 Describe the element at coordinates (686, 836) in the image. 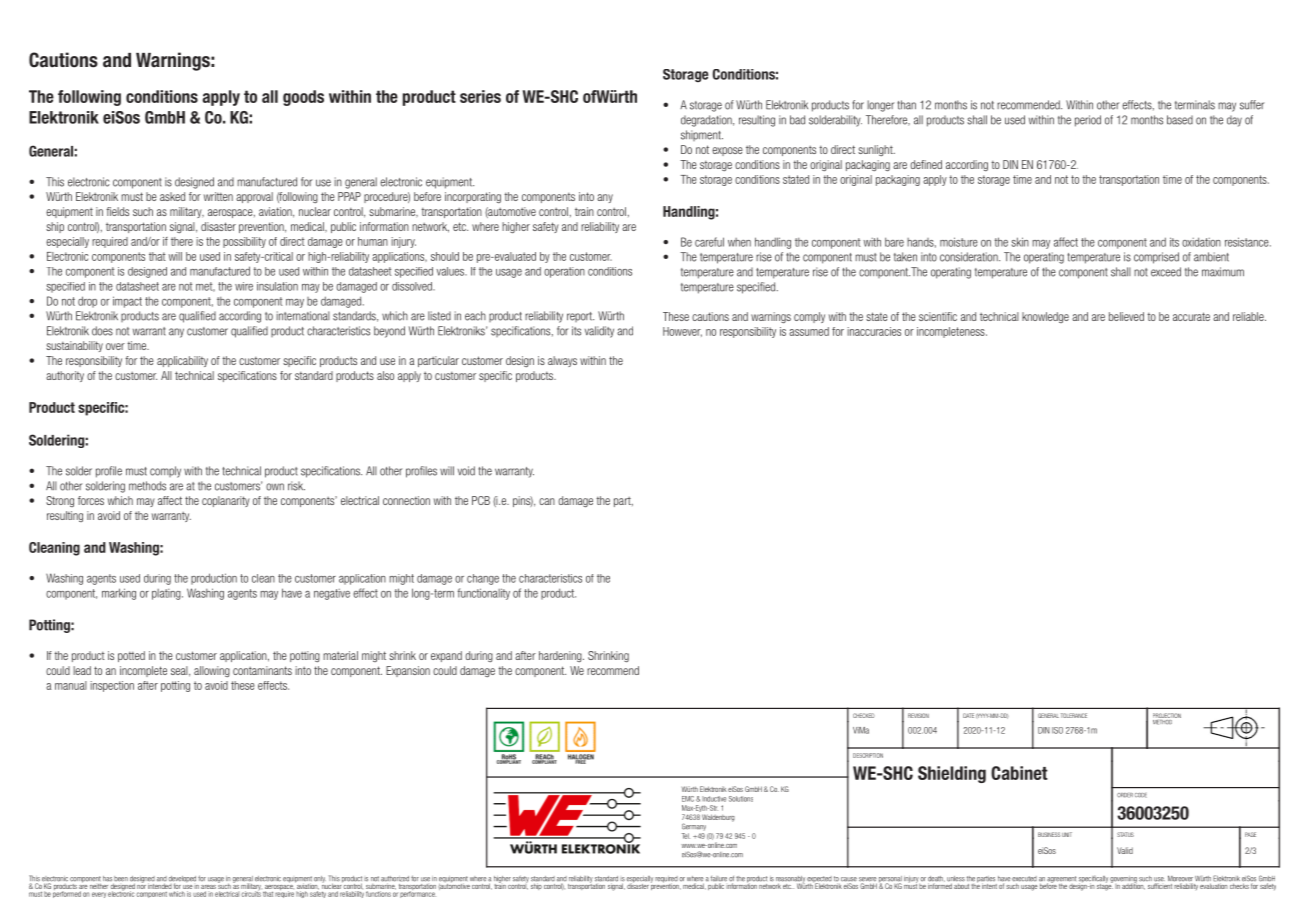

I see `Tel` at that location.
